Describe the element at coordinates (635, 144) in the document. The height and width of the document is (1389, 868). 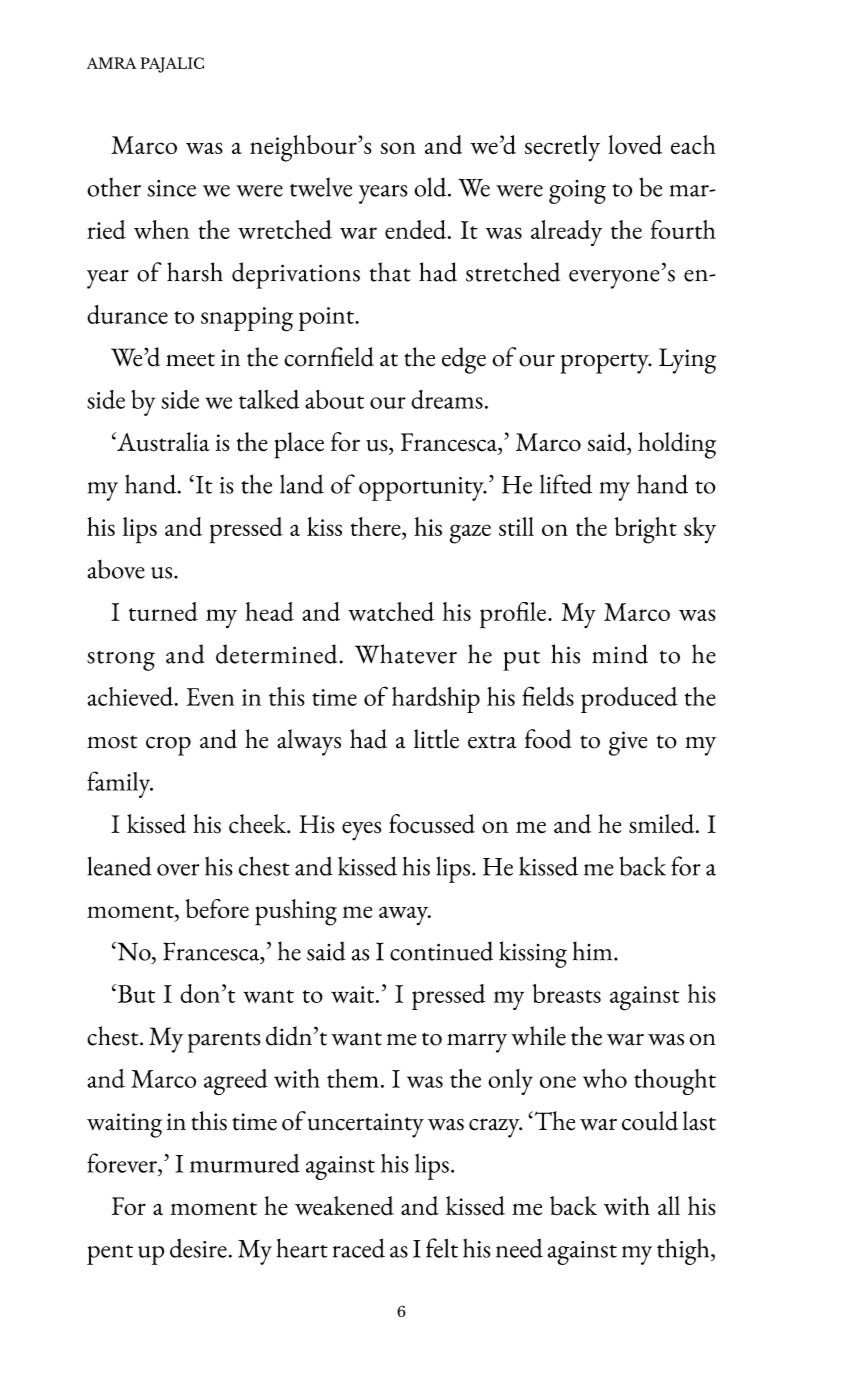
I see `loved` at that location.
